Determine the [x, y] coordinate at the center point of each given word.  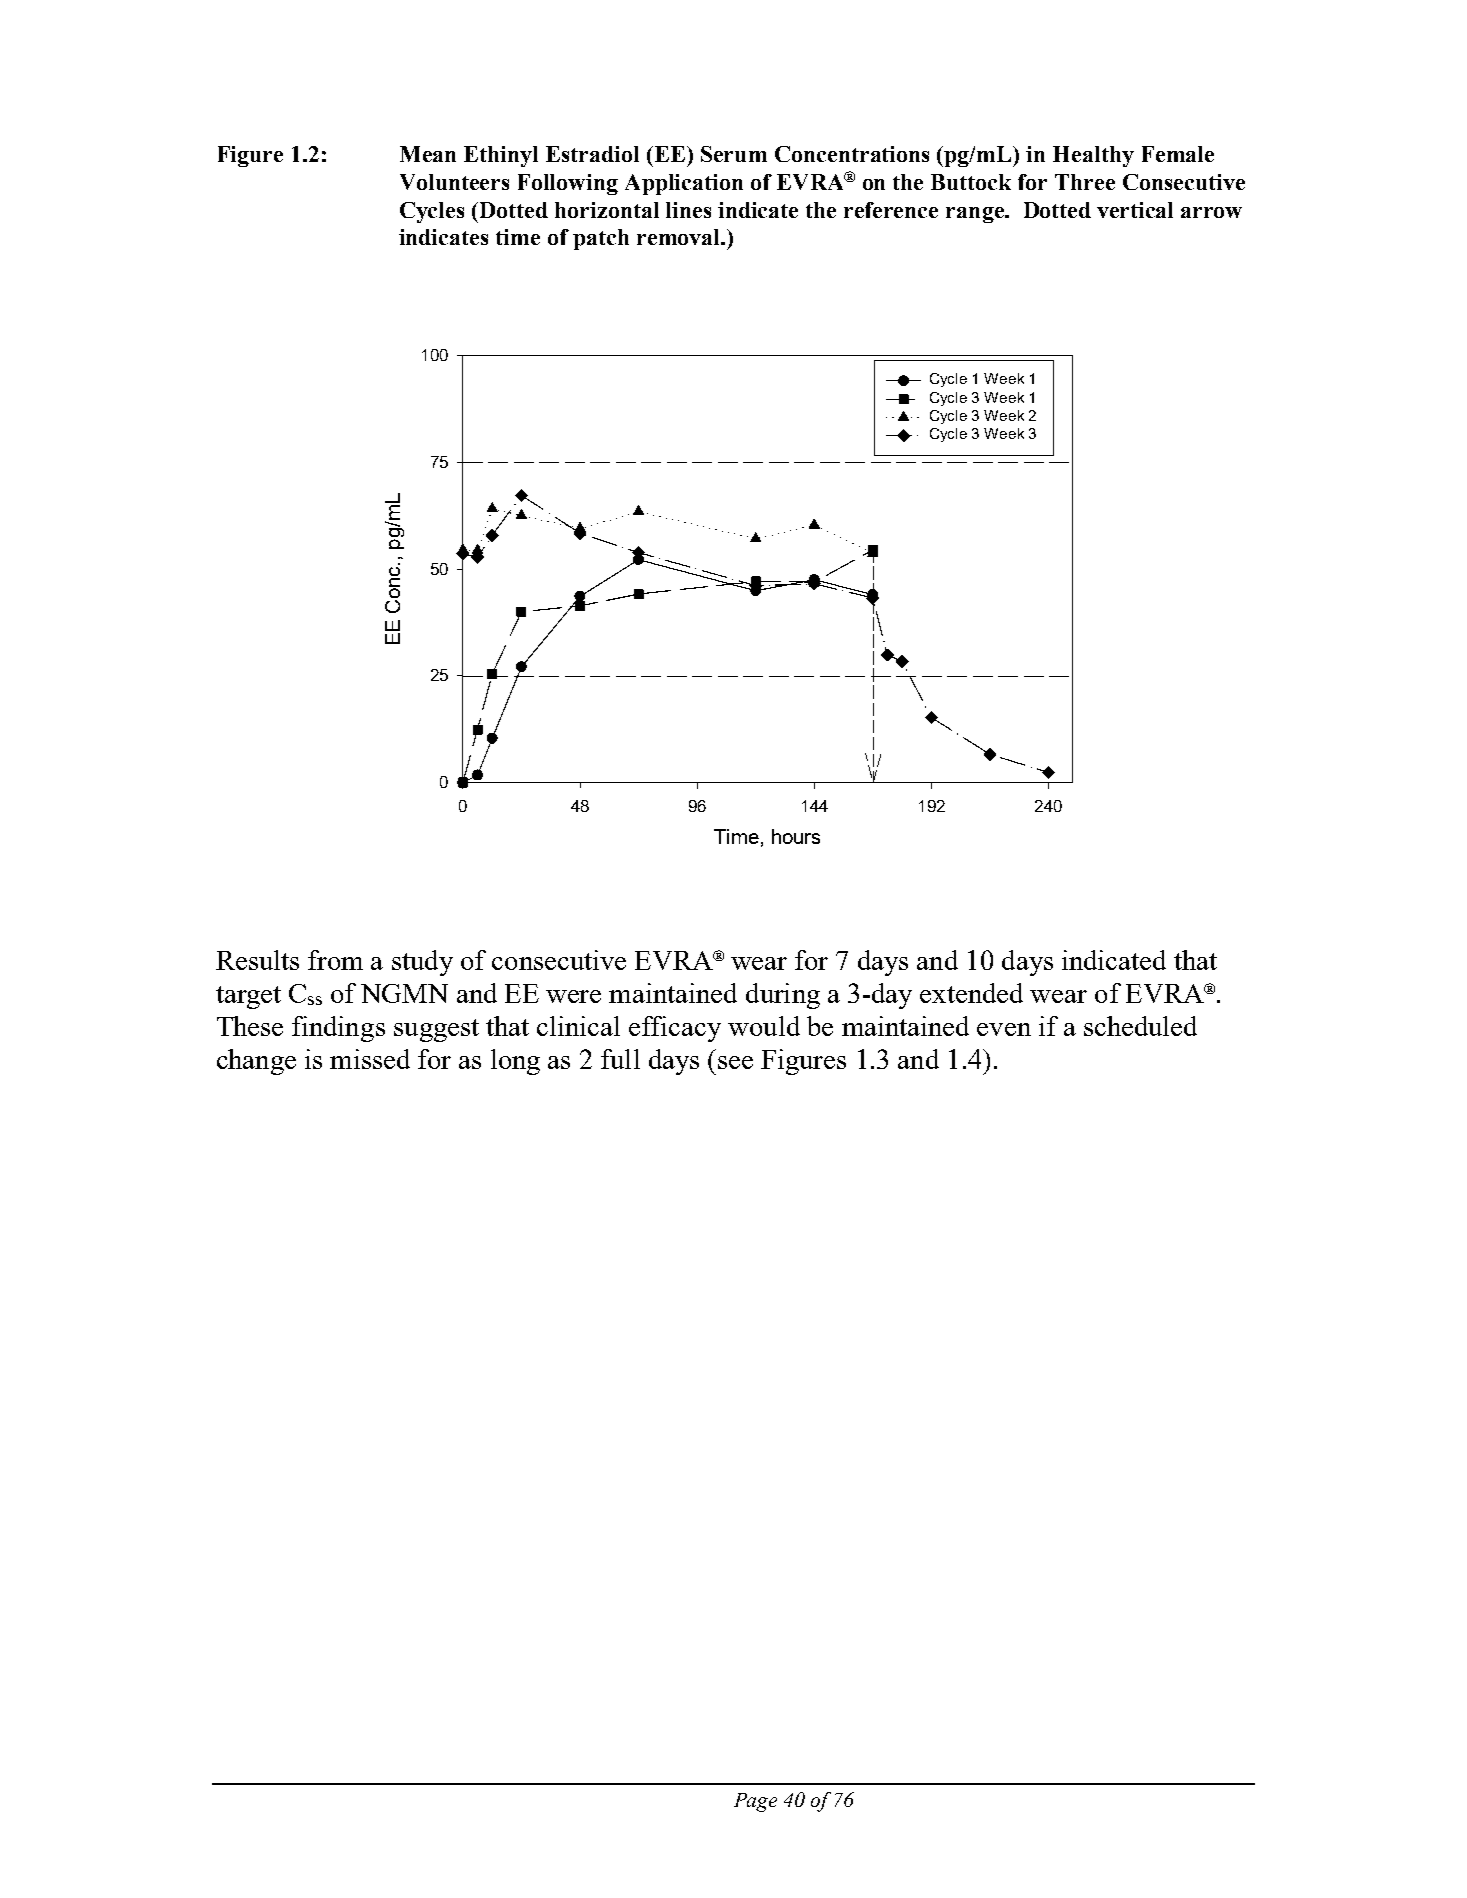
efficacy [675, 1029]
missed [370, 1059]
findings [338, 1029]
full [620, 1059]
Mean [428, 154]
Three [1085, 182]
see [735, 1062]
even [1004, 1029]
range [976, 215]
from [335, 960]
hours [796, 836]
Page [755, 1802]
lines [688, 210]
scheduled [1140, 1026]
